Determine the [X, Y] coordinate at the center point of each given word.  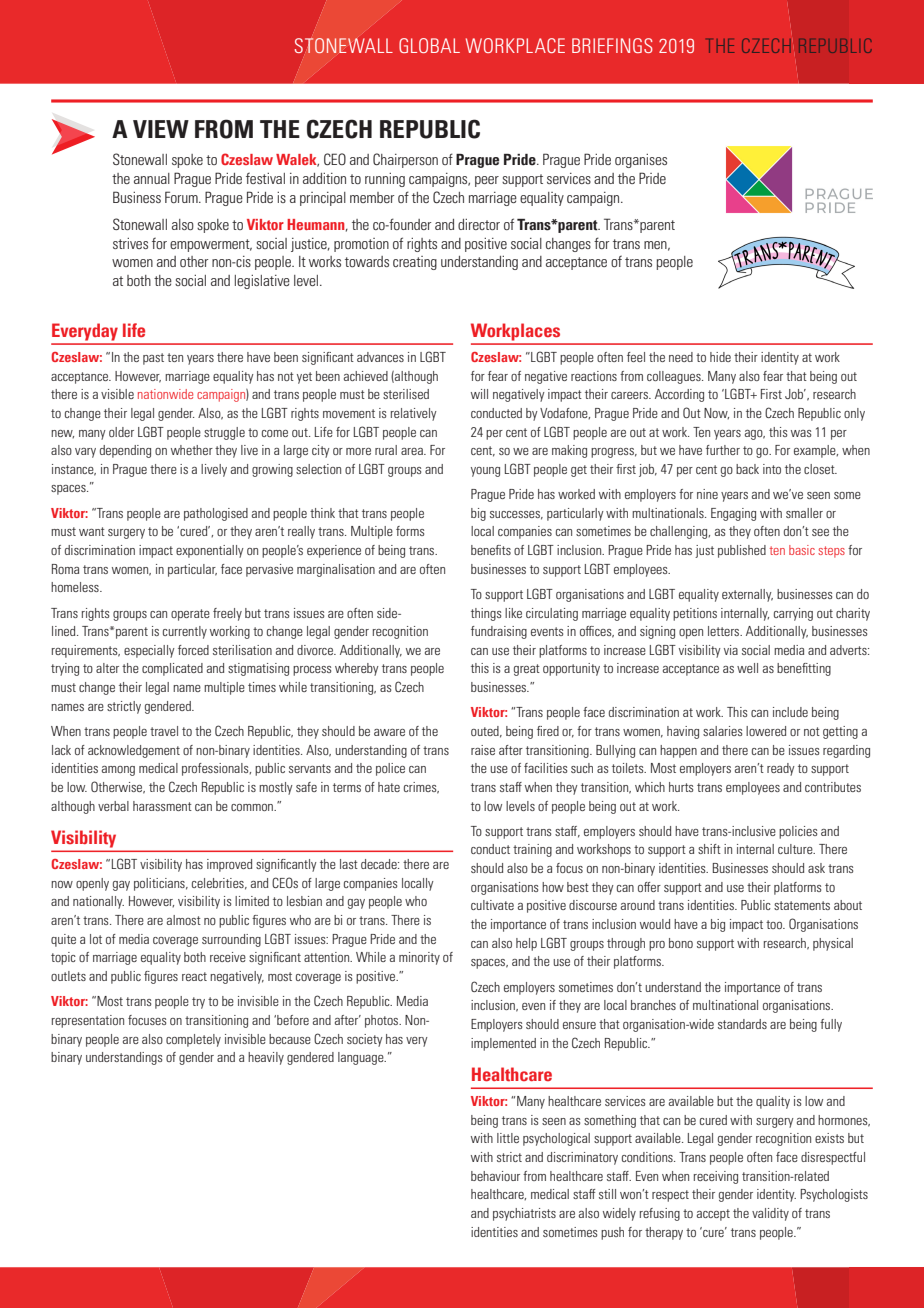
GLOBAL [429, 45]
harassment [162, 806]
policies [798, 832]
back [747, 469]
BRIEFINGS [612, 45]
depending [125, 451]
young [485, 472]
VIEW [161, 129]
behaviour [495, 1176]
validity [770, 1214]
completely [193, 1040]
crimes [421, 788]
